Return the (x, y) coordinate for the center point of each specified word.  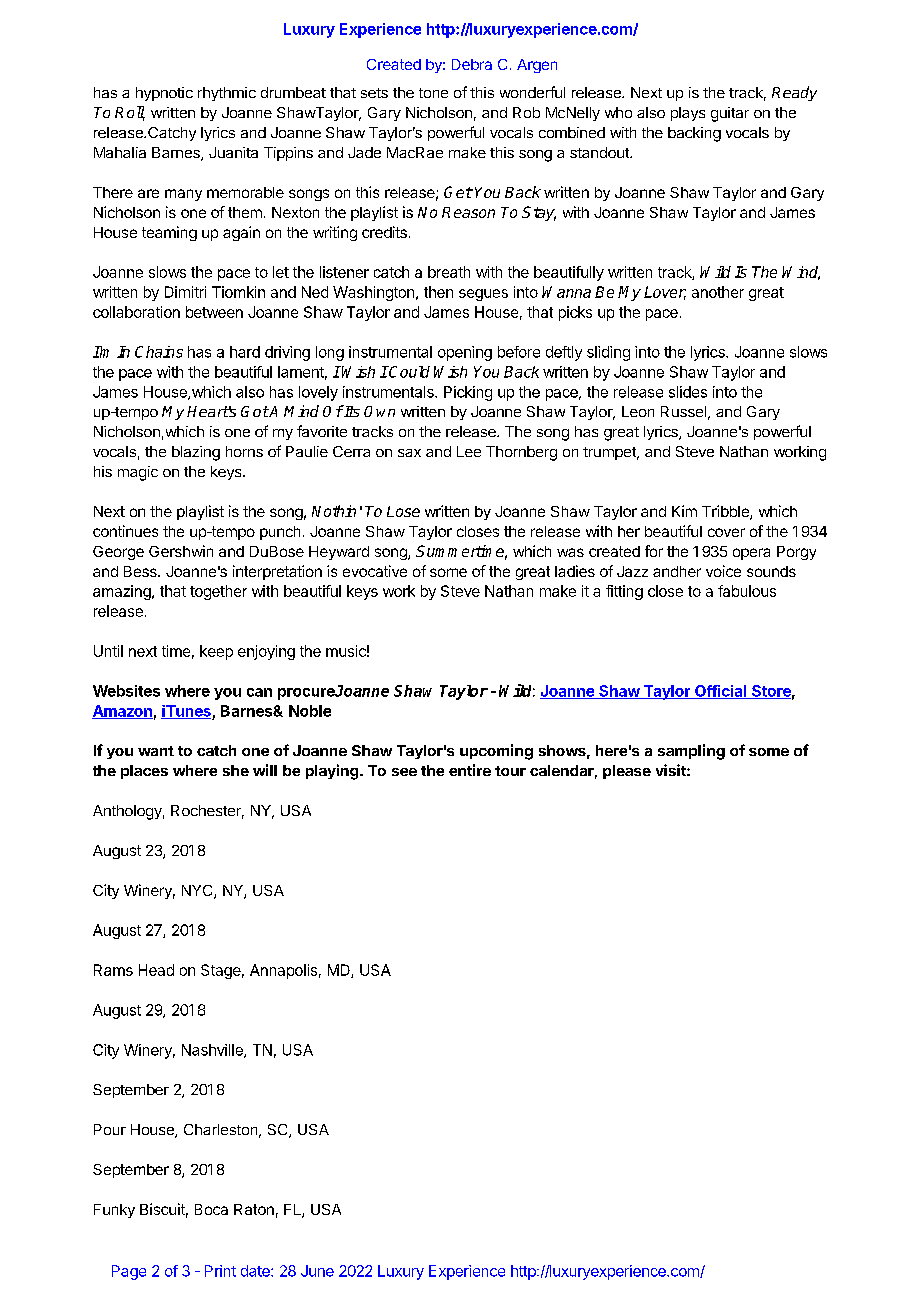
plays (688, 114)
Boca (211, 1209)
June (317, 1271)
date (256, 1271)
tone (433, 93)
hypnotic (164, 94)
